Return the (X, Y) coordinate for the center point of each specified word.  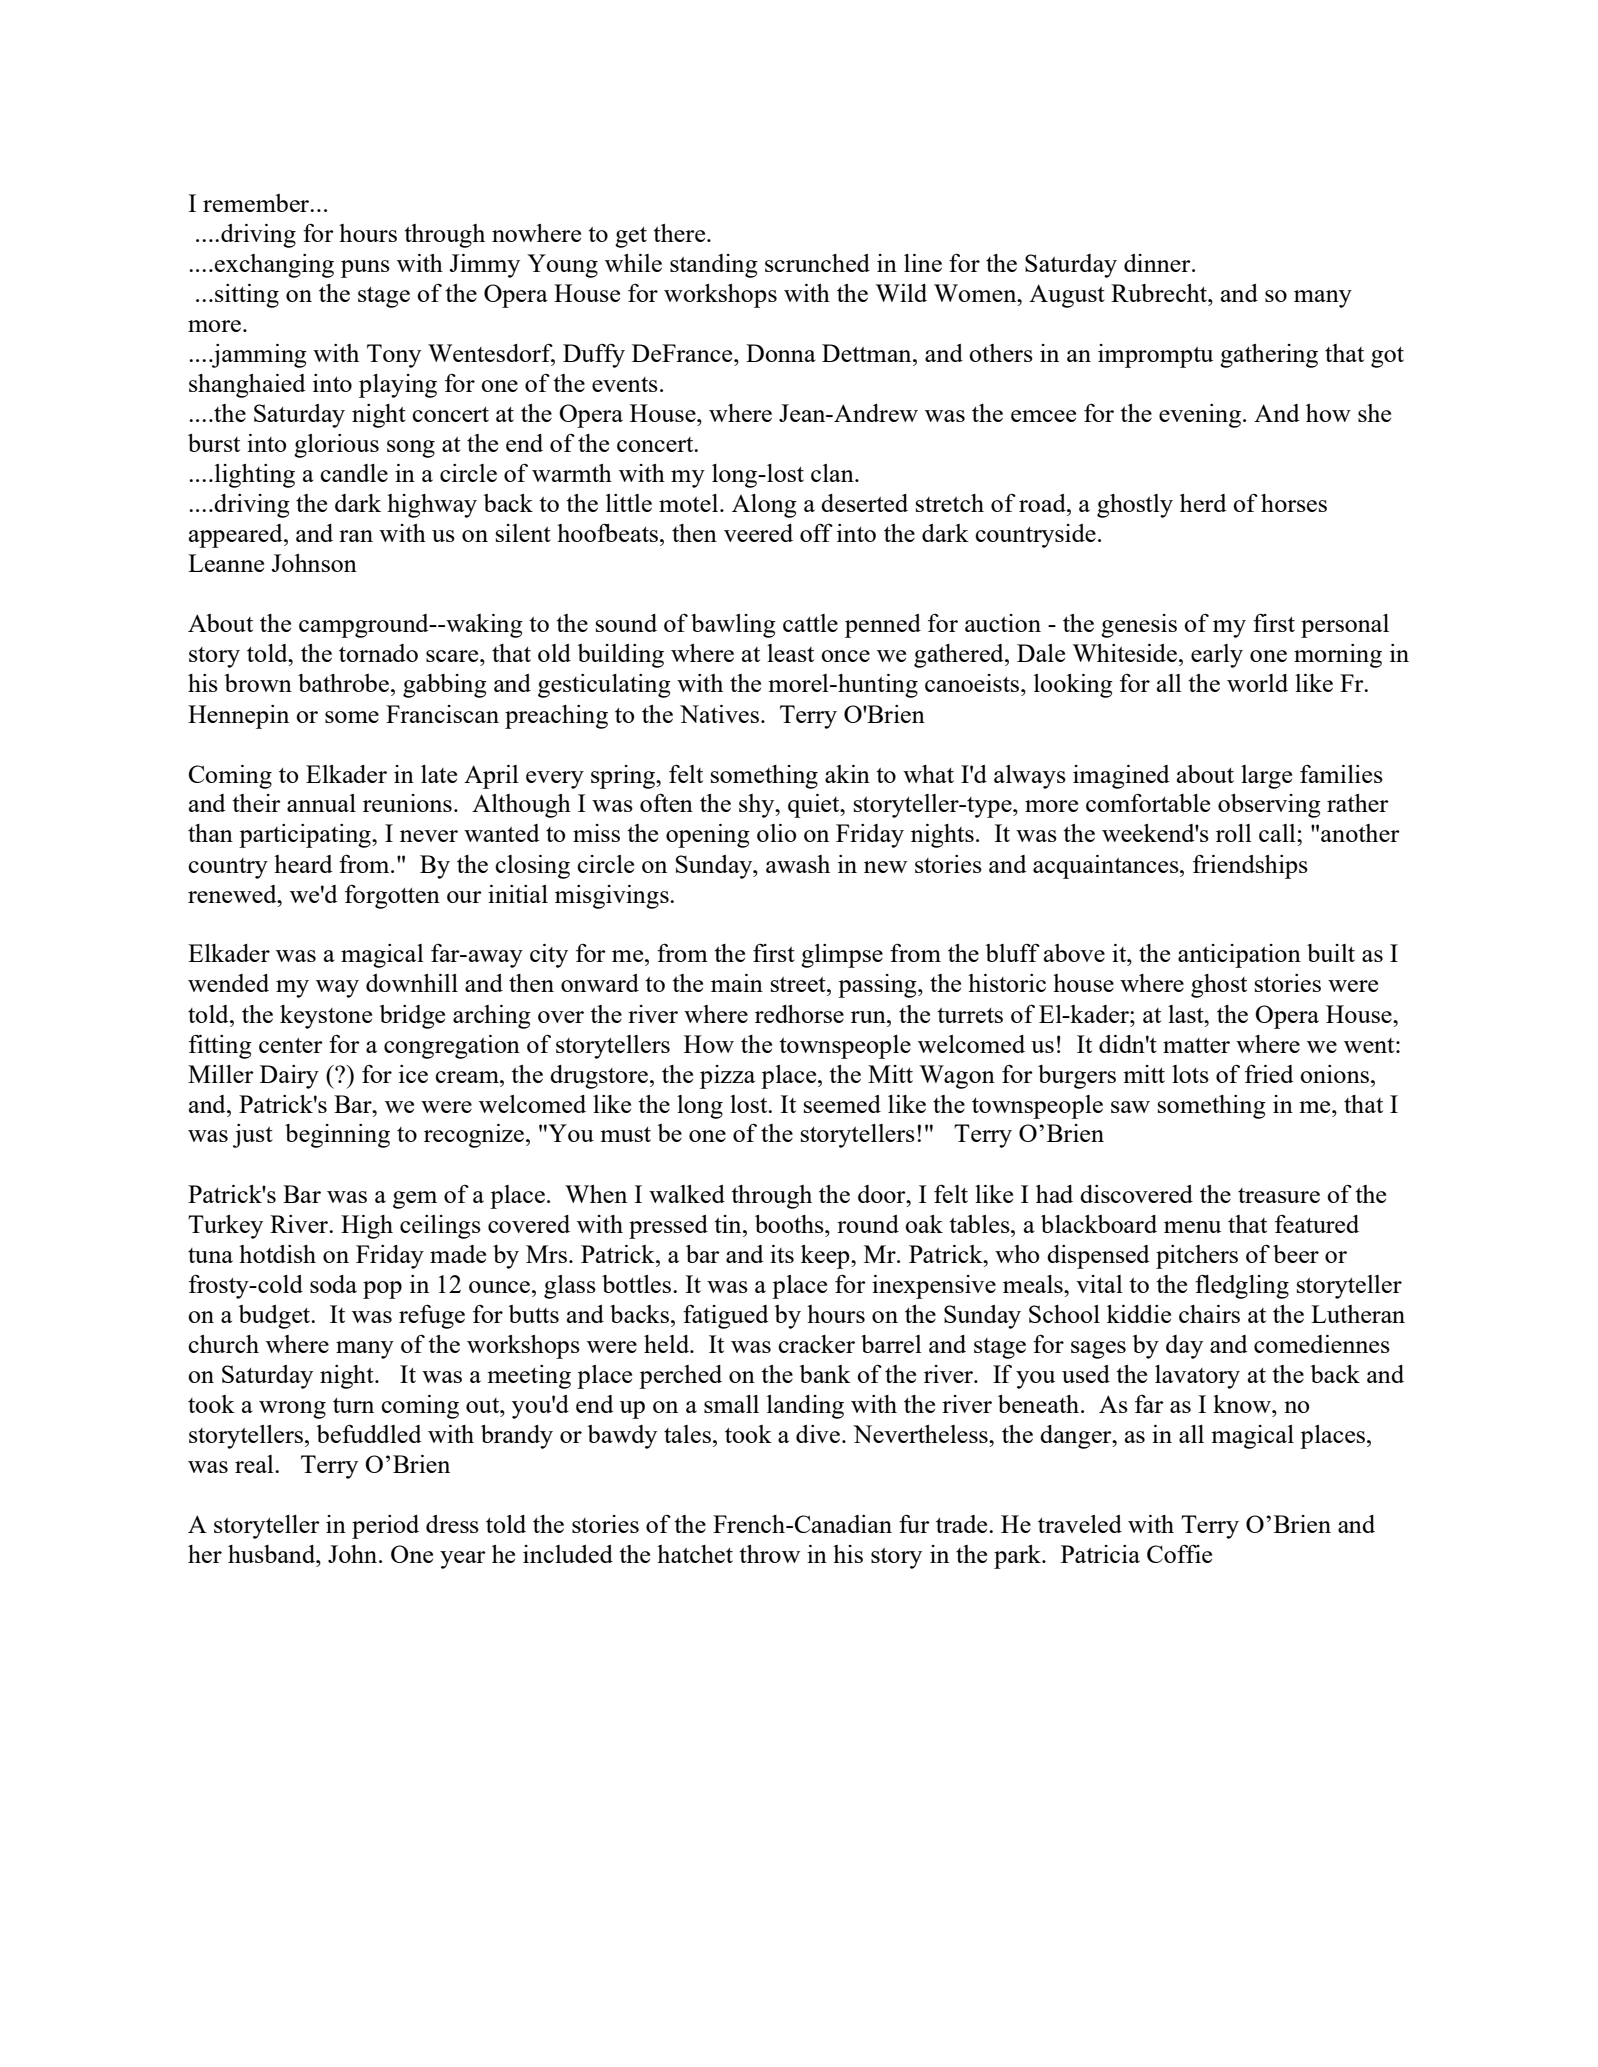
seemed (842, 1104)
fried (1269, 1074)
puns (365, 269)
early (1217, 656)
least (790, 653)
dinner (1158, 263)
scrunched (817, 263)
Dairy (289, 1077)
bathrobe (343, 683)
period (385, 1527)
